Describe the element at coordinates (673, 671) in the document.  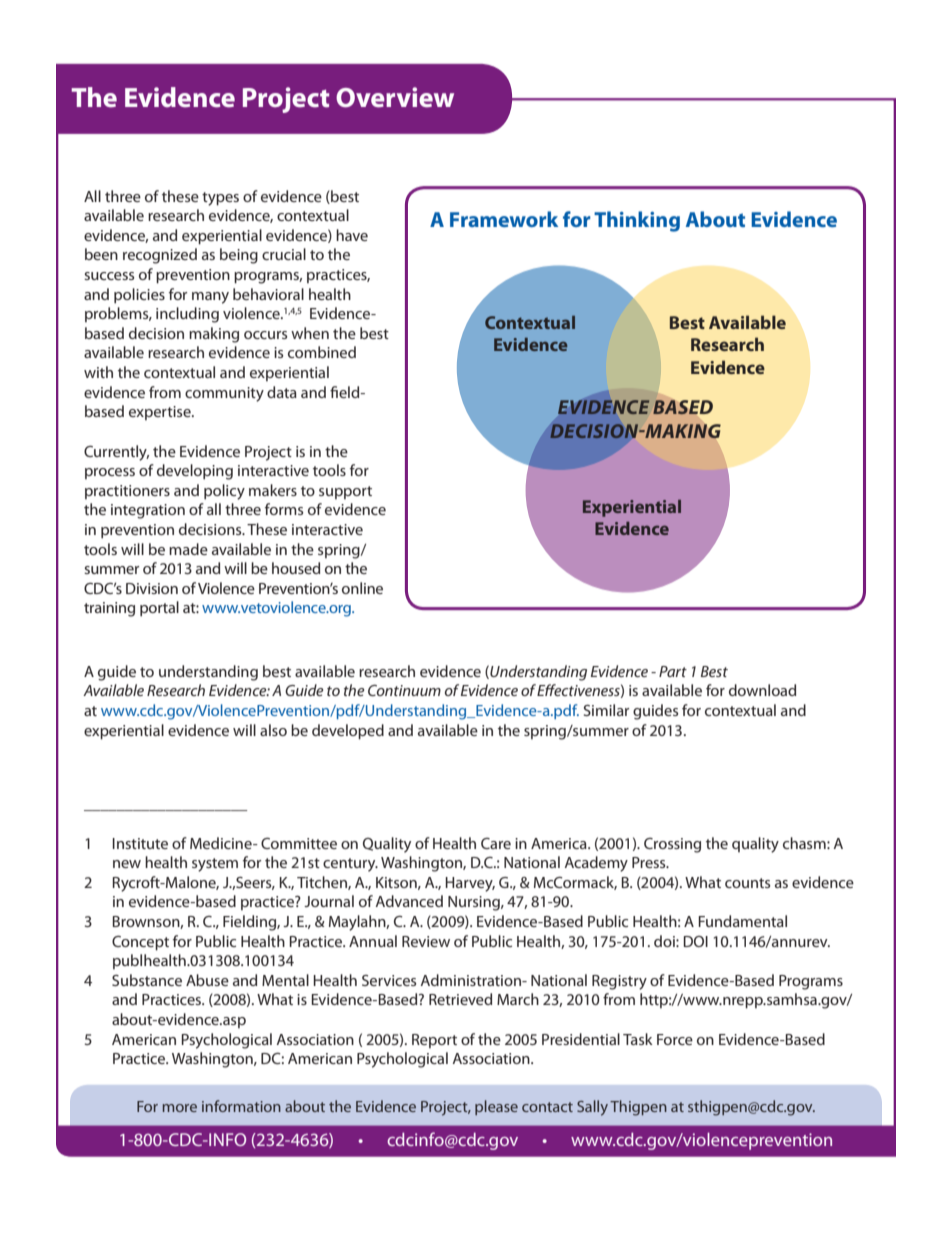
I see `Part` at that location.
